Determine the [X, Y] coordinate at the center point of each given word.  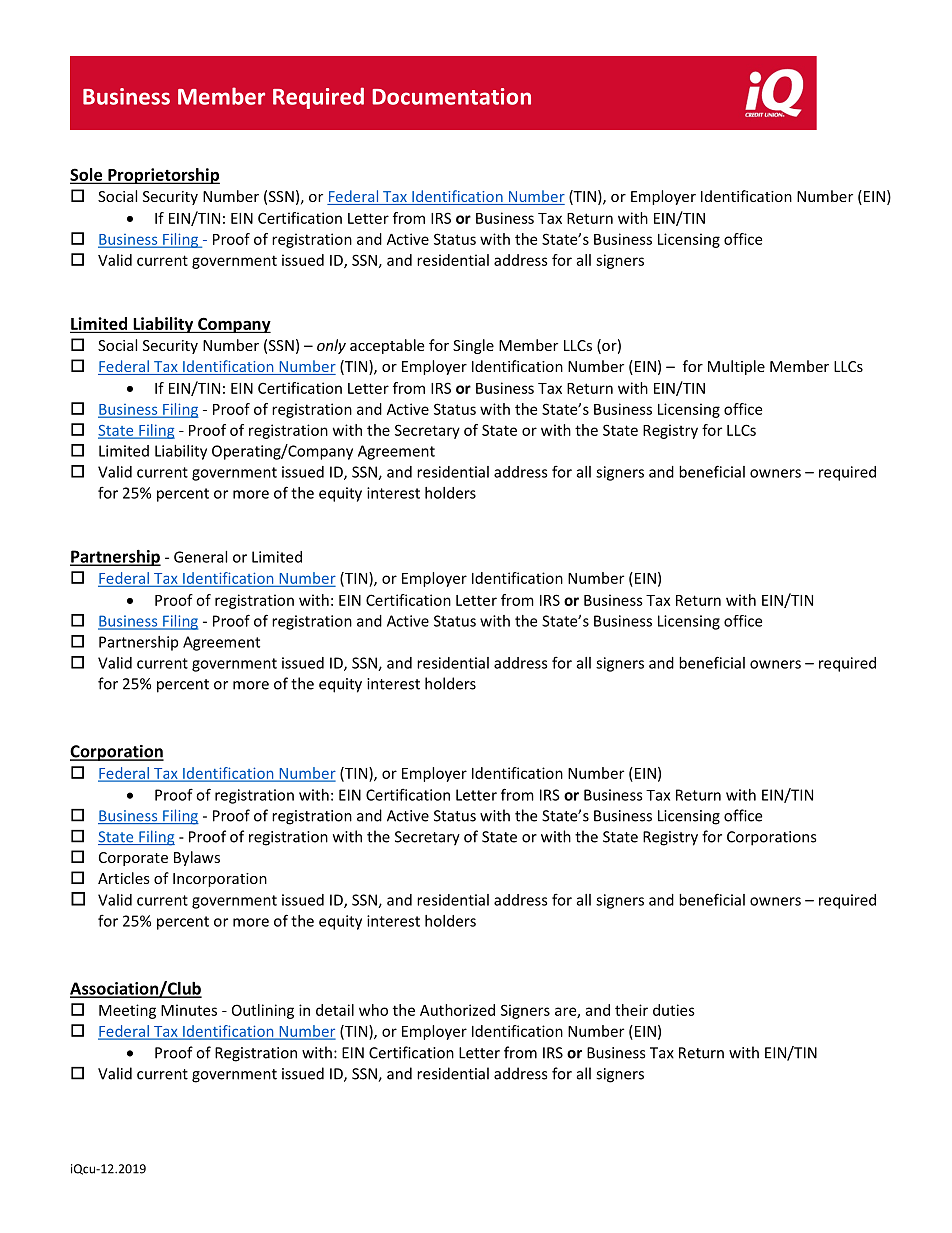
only [331, 346]
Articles [124, 878]
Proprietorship [163, 176]
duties [674, 1010]
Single [473, 346]
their [631, 1010]
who [373, 1010]
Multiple [736, 367]
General [200, 557]
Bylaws [197, 858]
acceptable [387, 346]
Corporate [133, 859]
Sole [87, 175]
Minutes [189, 1010]
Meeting [127, 1011]
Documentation [451, 96]
